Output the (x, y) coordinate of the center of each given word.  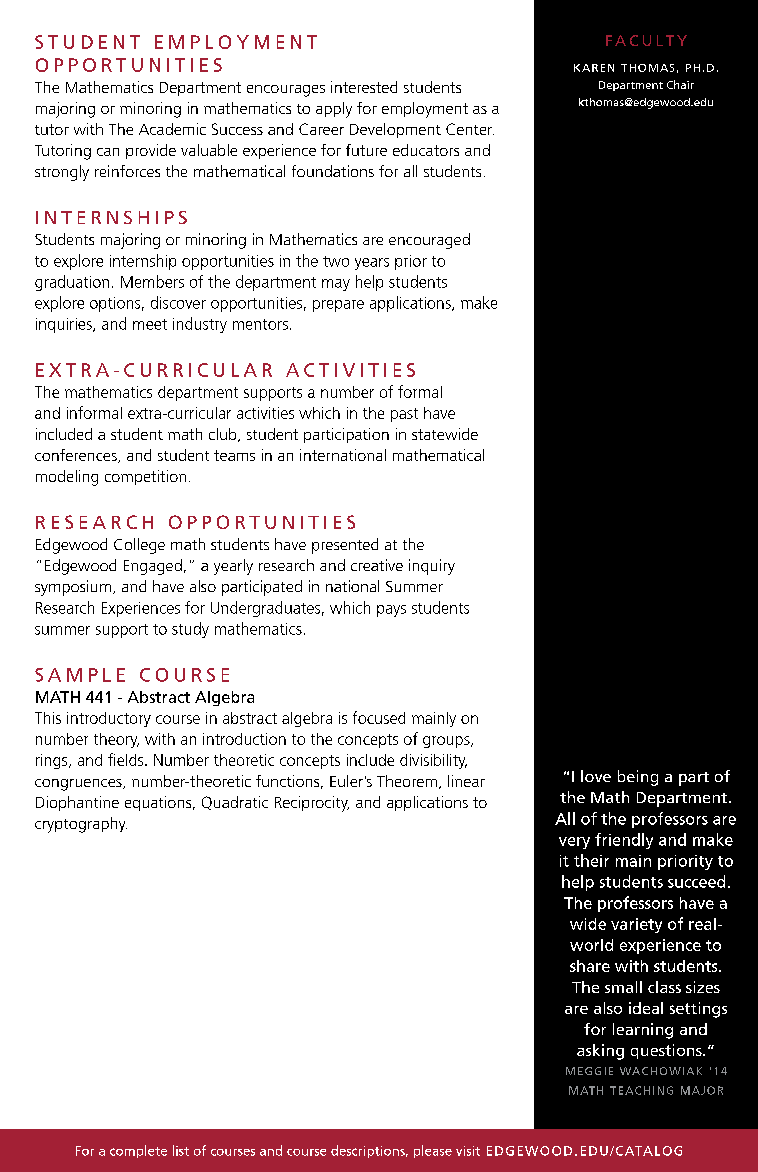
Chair (680, 84)
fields (127, 759)
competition (145, 477)
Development (395, 130)
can (108, 152)
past (404, 415)
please (433, 1151)
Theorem (407, 781)
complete (138, 1151)
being (638, 778)
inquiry (432, 567)
